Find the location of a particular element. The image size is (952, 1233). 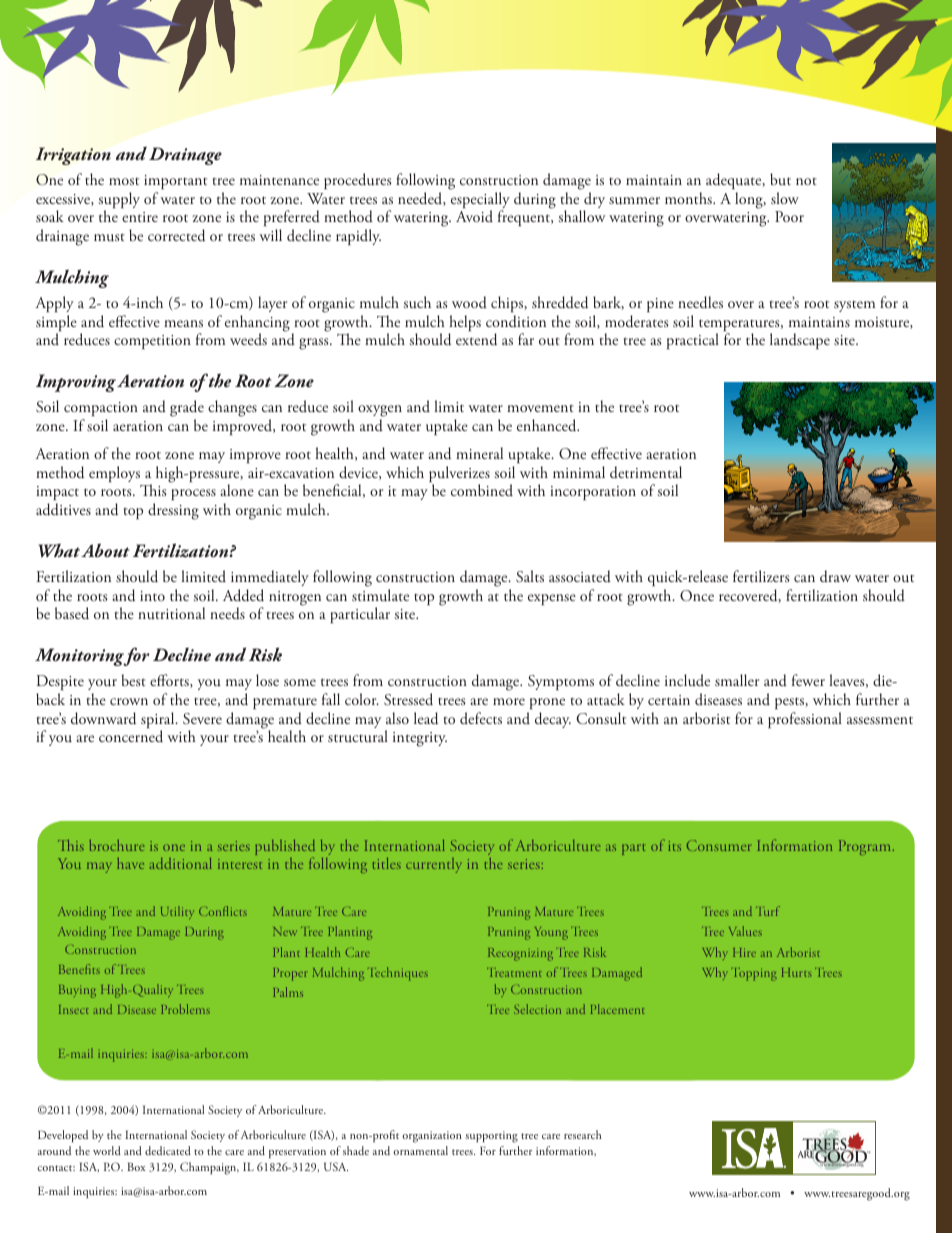

best is located at coordinates (134, 680).
